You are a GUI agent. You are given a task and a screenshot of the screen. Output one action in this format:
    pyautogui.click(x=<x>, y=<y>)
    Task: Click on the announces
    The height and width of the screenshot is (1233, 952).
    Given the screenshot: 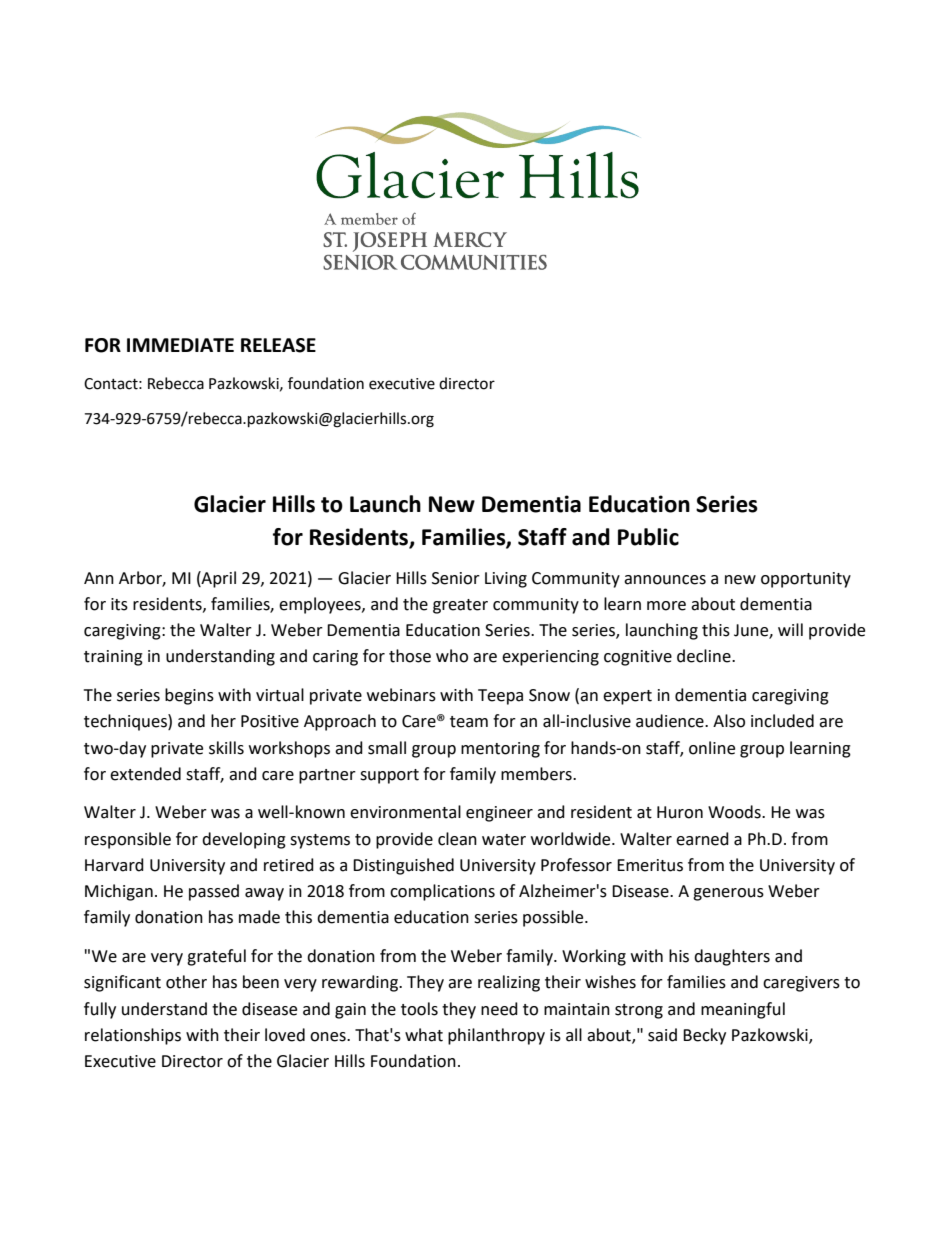 What is the action you would take?
    pyautogui.click(x=665, y=580)
